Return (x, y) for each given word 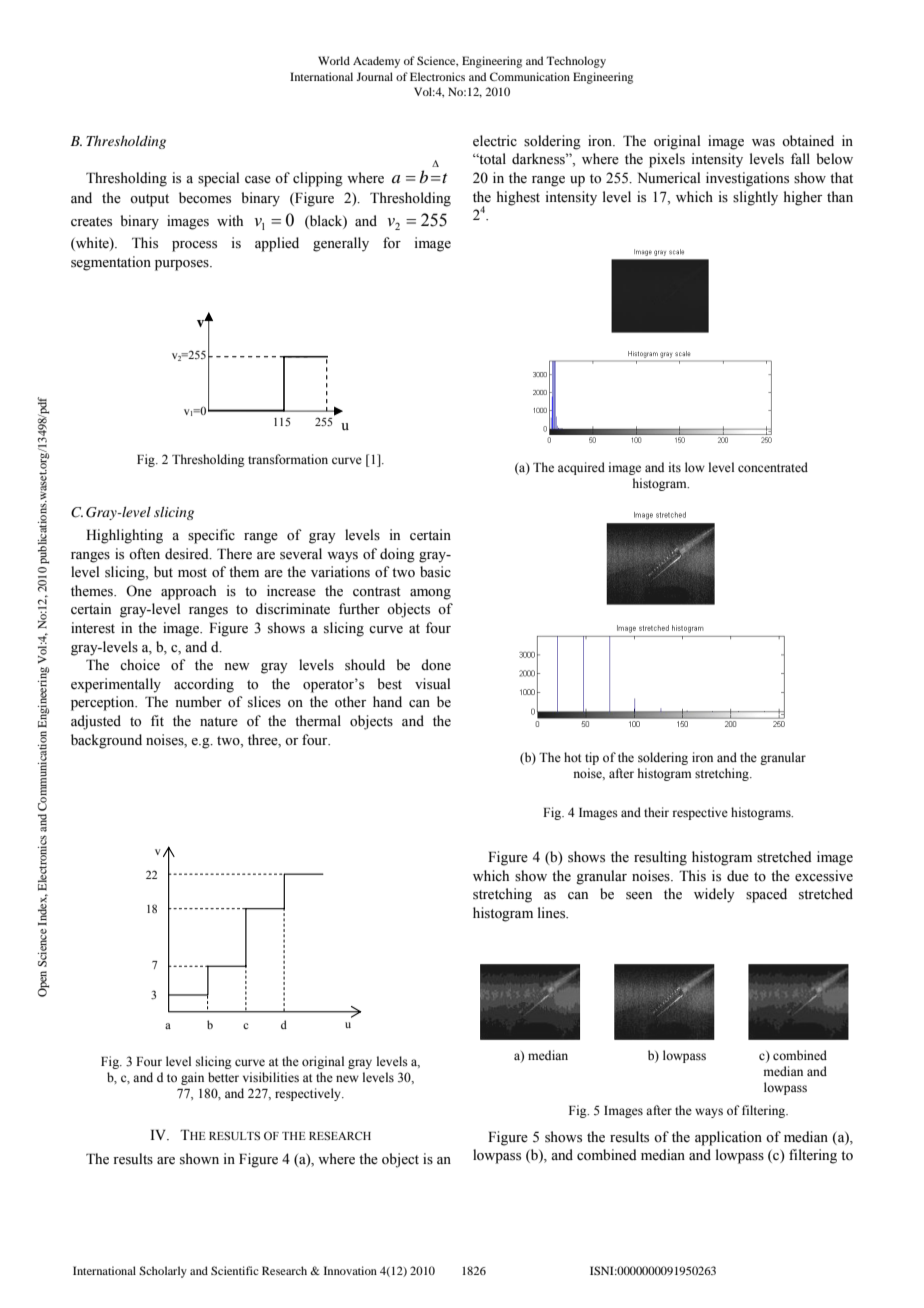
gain (192, 1078)
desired (188, 554)
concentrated (773, 467)
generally (341, 244)
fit (157, 720)
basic (435, 572)
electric (495, 141)
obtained (808, 141)
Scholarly (163, 1272)
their (656, 812)
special (218, 179)
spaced (766, 895)
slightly (755, 198)
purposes (183, 265)
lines (553, 913)
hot (573, 757)
